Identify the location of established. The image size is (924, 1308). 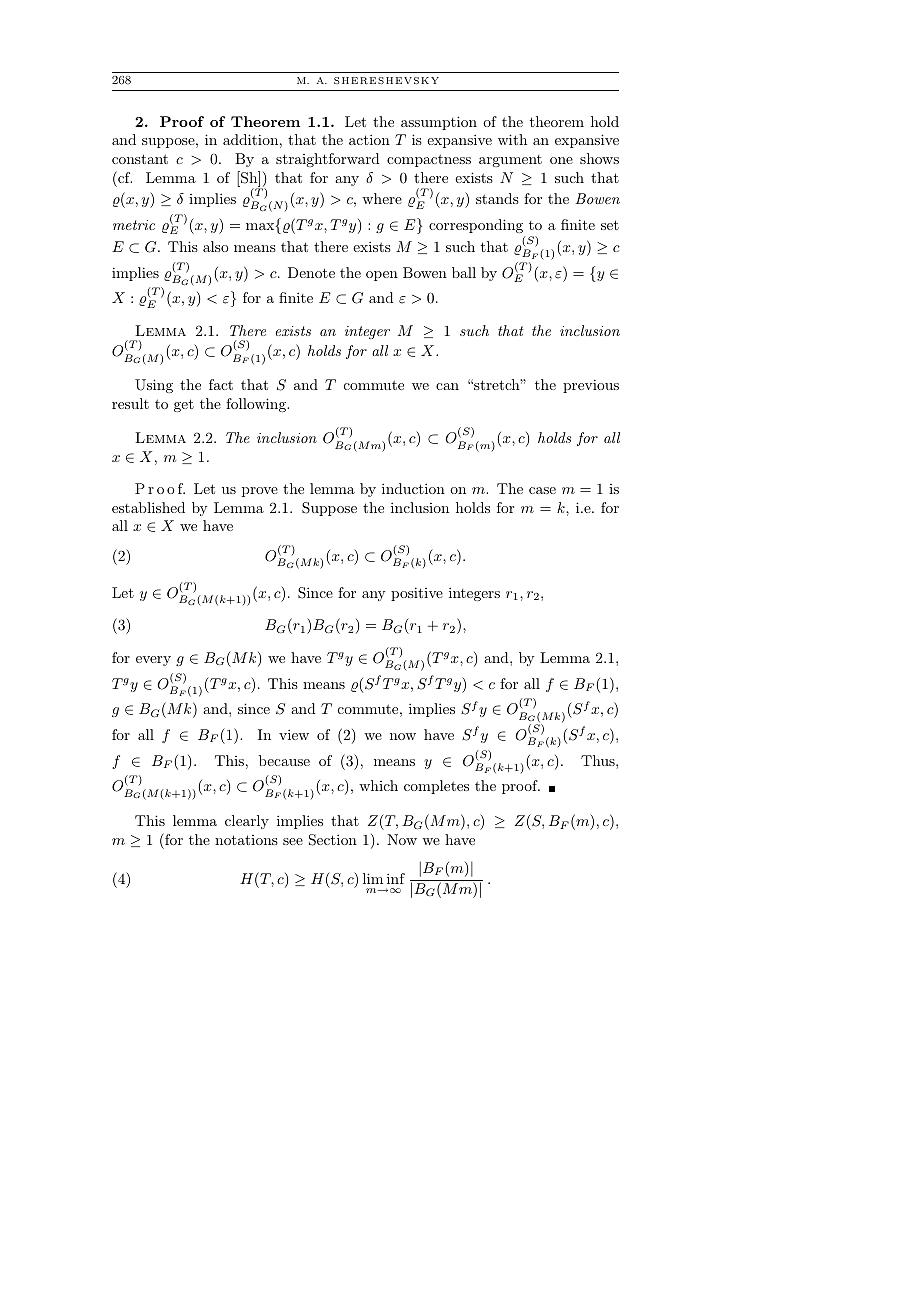
(148, 507).
